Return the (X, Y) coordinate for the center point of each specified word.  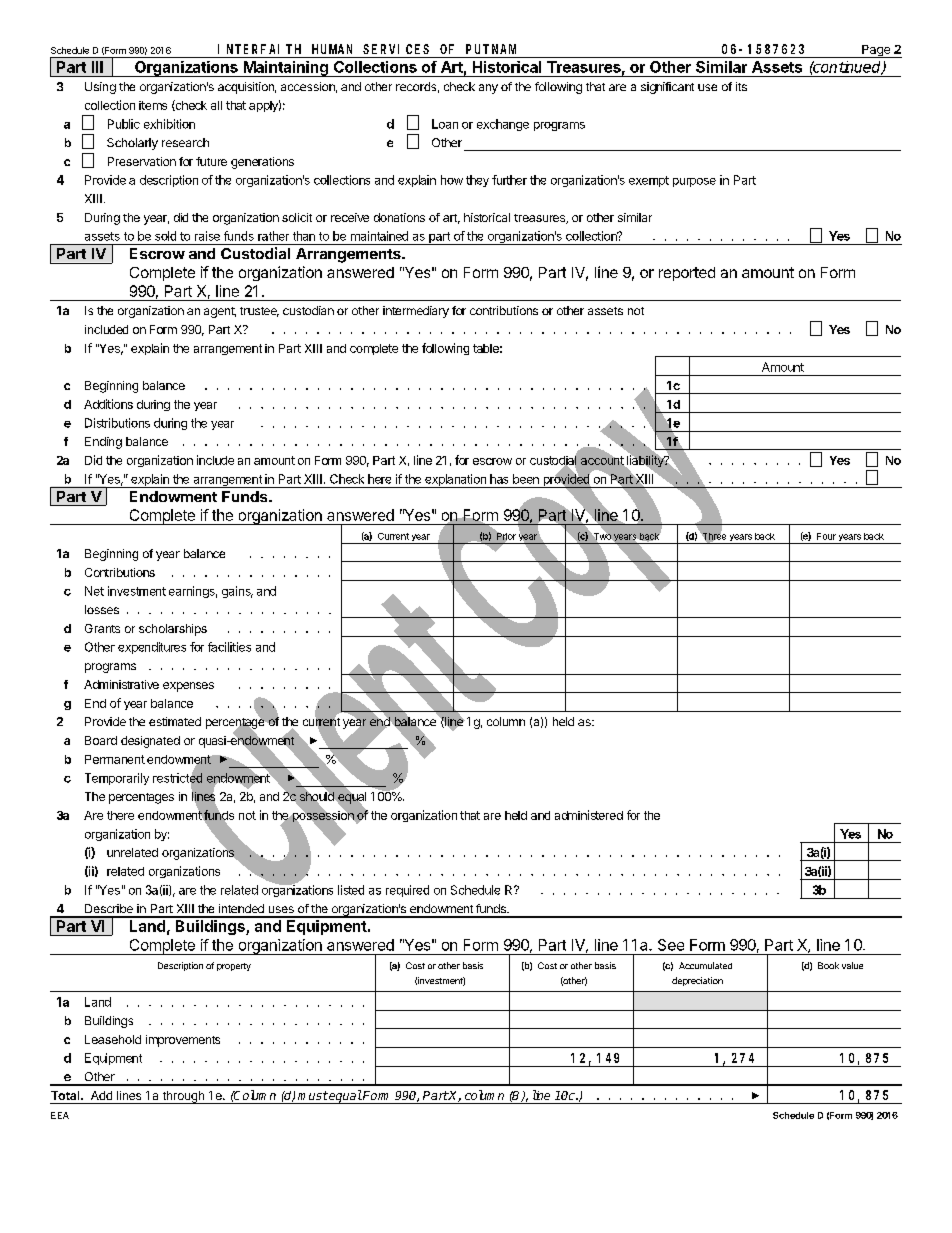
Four (826, 536)
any (488, 89)
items (153, 105)
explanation (456, 481)
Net (94, 591)
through (183, 1097)
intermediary (416, 312)
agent (220, 312)
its (741, 86)
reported (687, 274)
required (407, 891)
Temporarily (117, 779)
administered (589, 815)
